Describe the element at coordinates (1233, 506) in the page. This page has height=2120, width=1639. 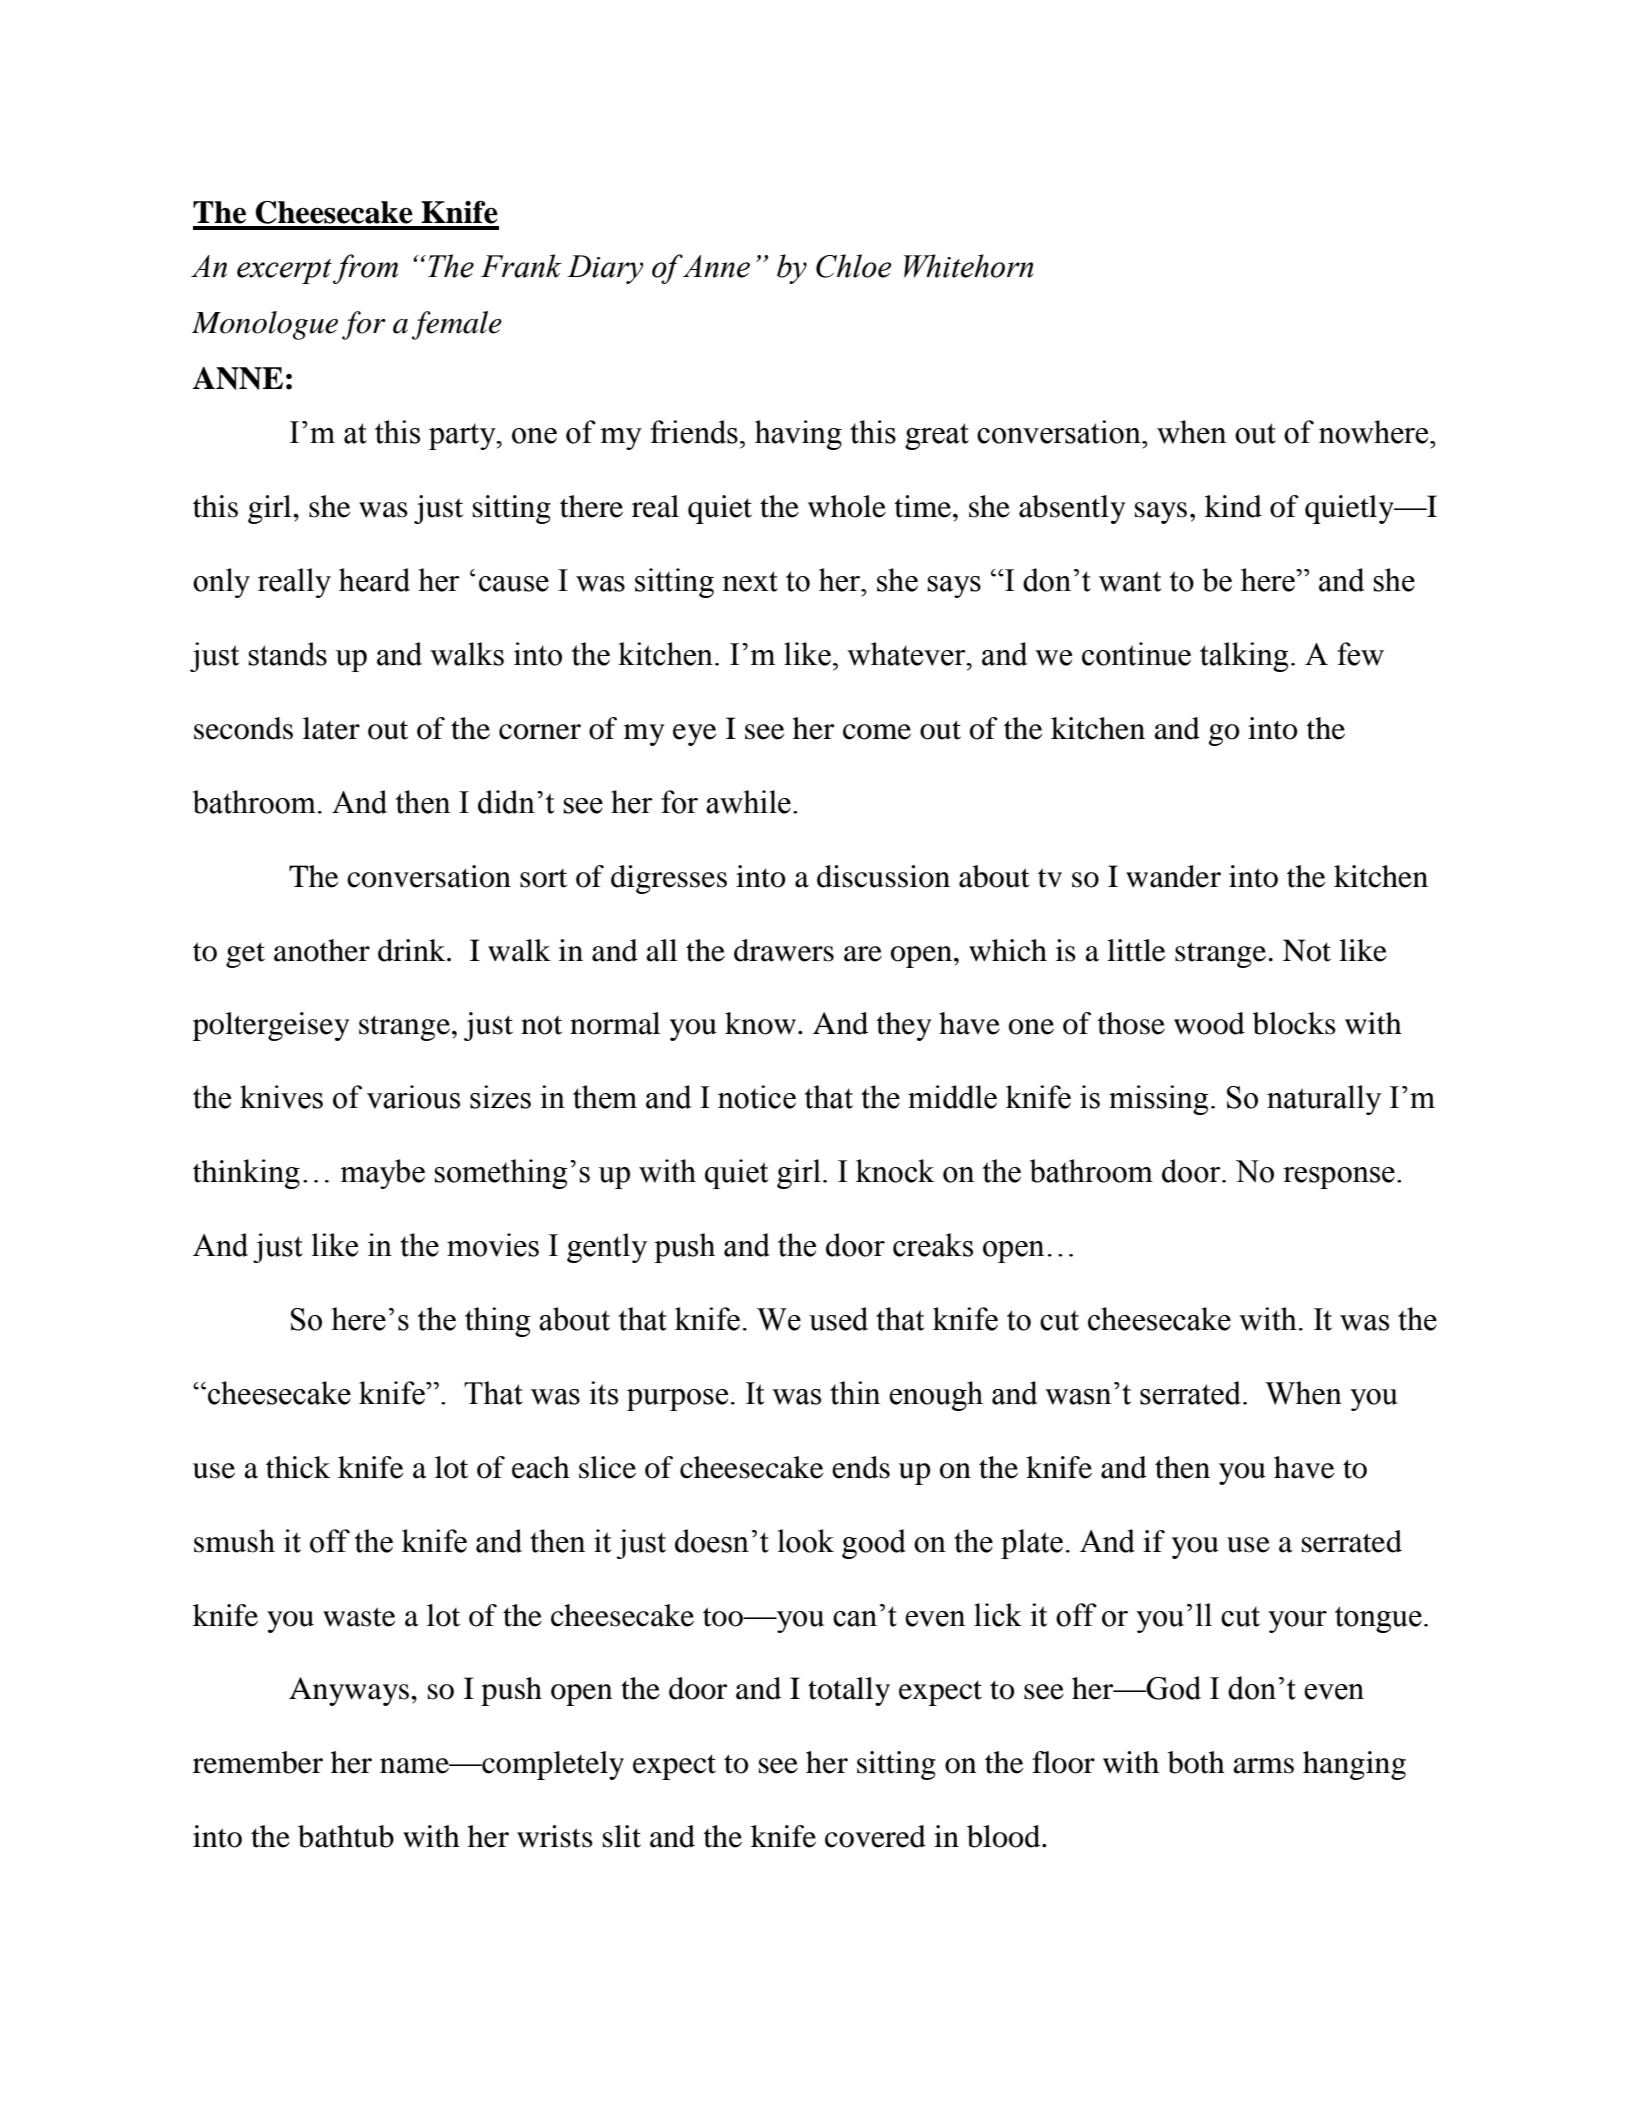
I see `kind` at that location.
